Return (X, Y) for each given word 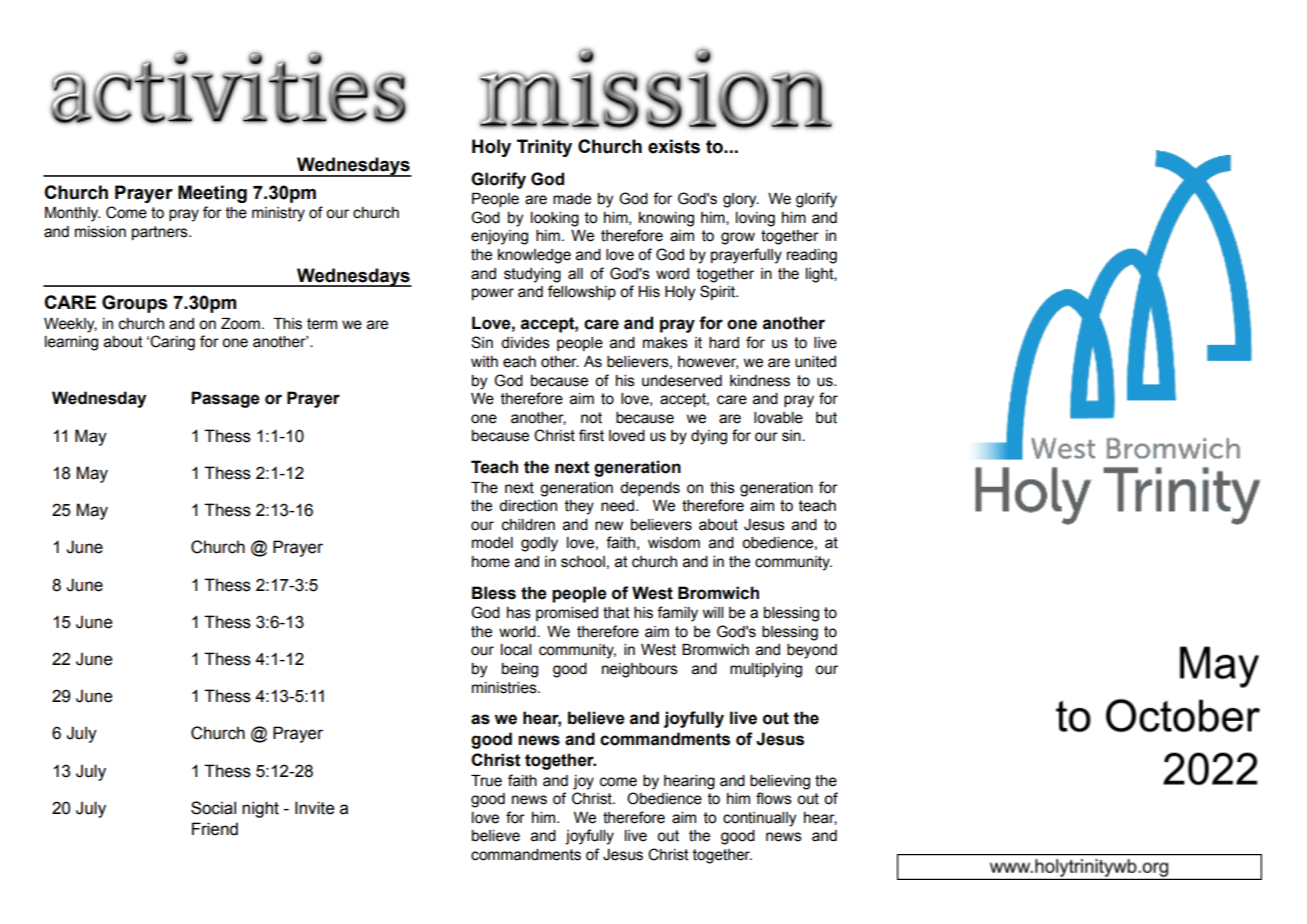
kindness (760, 381)
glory (741, 200)
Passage (225, 399)
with (484, 362)
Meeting (212, 194)
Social (213, 808)
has (519, 613)
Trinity (544, 148)
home (491, 562)
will (713, 612)
